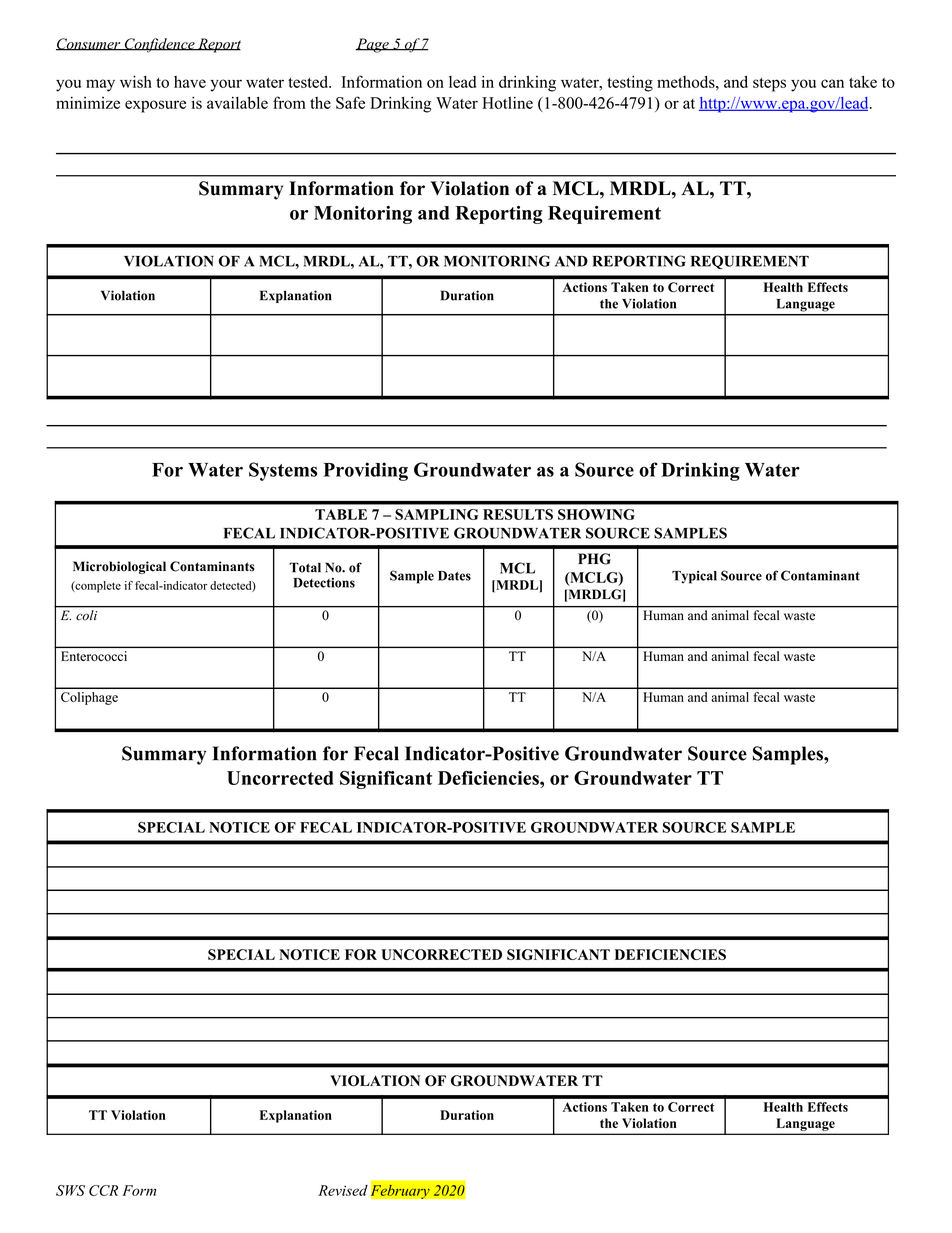 Image resolution: width=952 pixels, height=1233 pixels. What do you see at coordinates (365, 471) in the page?
I see `Providing` at bounding box center [365, 471].
